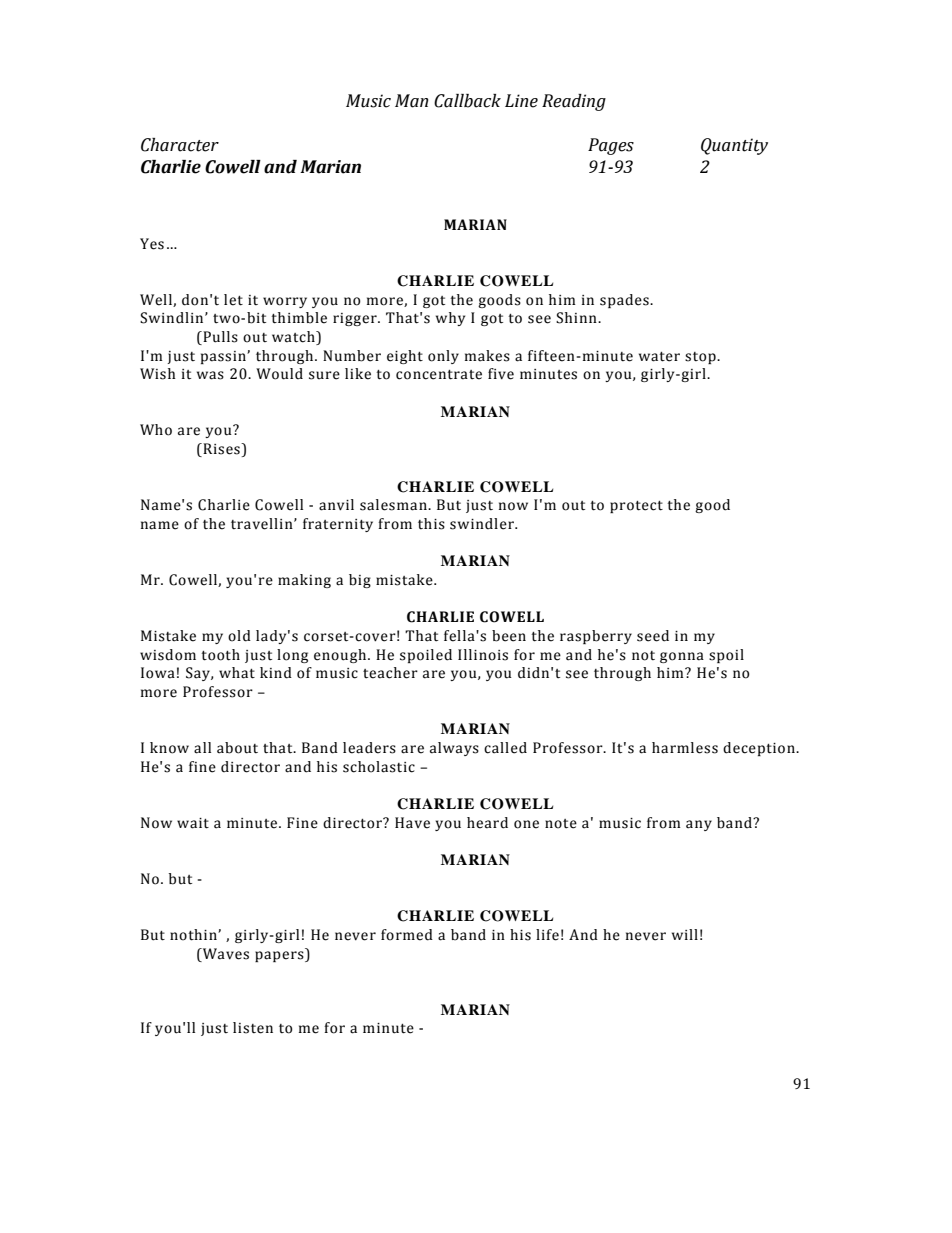 The image size is (952, 1233). Describe the element at coordinates (487, 823) in the screenshot. I see `heard` at that location.
